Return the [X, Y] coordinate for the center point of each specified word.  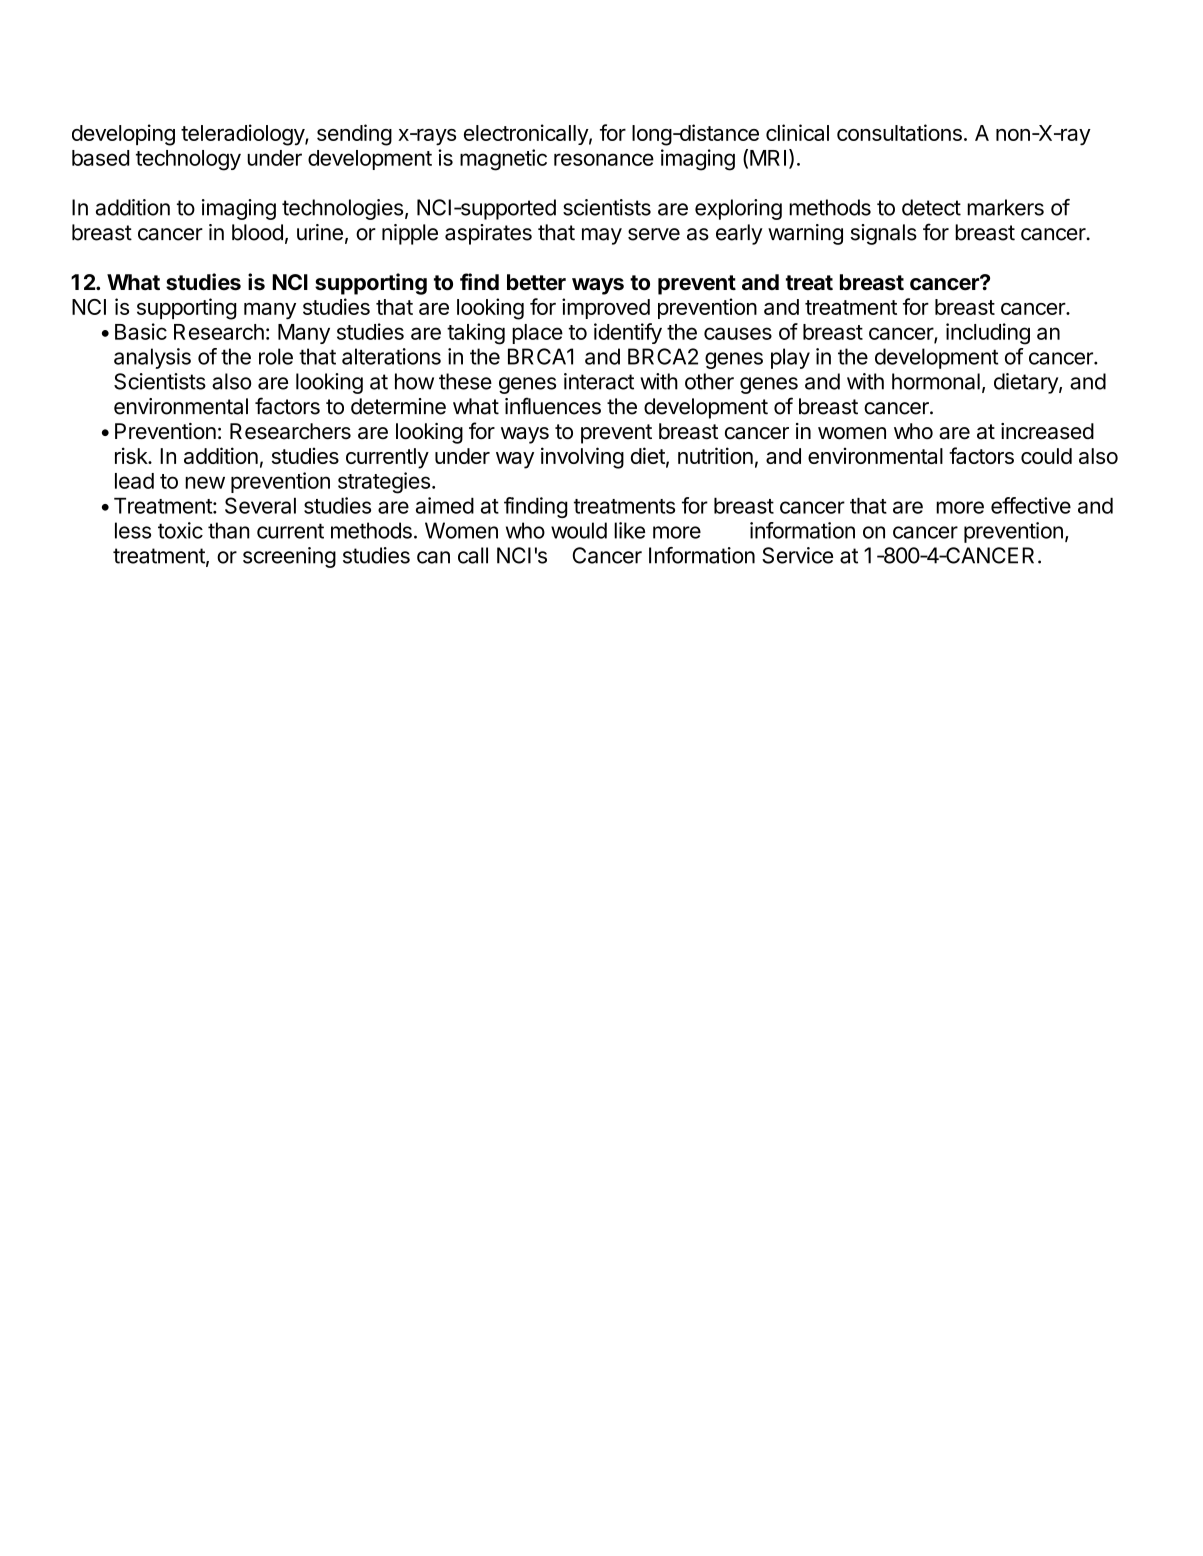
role [276, 356]
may [602, 236]
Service [797, 555]
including [988, 334]
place [537, 334]
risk [132, 455]
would [579, 530]
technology [188, 160]
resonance [604, 159]
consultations [899, 132]
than [229, 530]
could [1046, 456]
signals [884, 234]
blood [257, 232]
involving [582, 458]
